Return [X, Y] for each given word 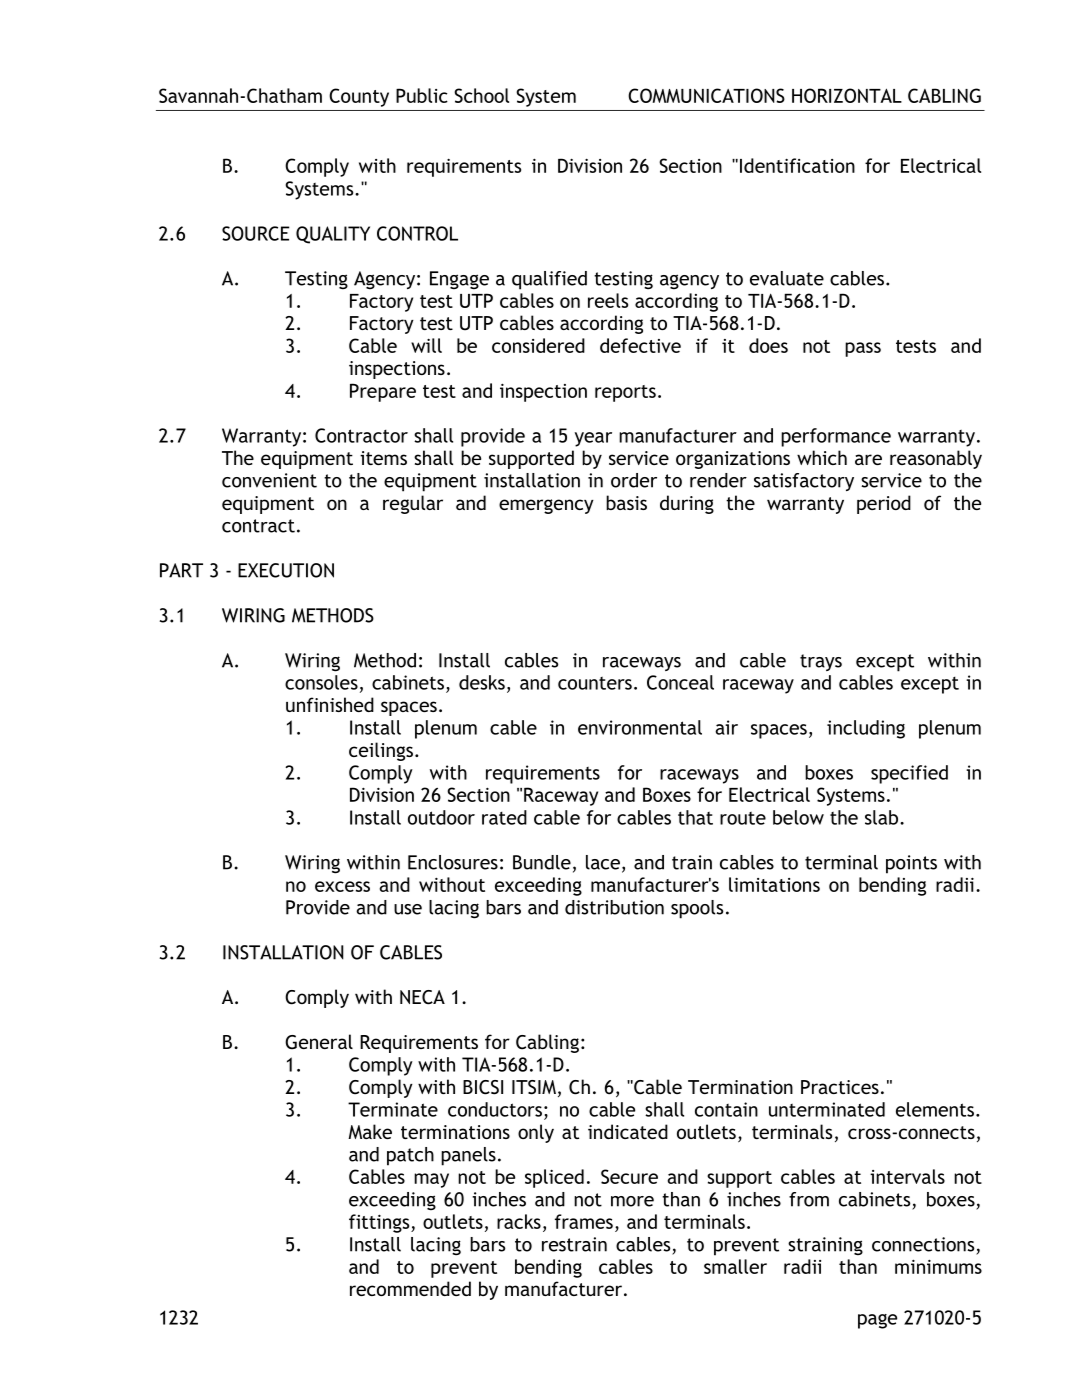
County [359, 97]
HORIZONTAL [847, 95]
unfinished [330, 704]
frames [584, 1221]
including [866, 729]
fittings [380, 1223]
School [481, 95]
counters [595, 683]
